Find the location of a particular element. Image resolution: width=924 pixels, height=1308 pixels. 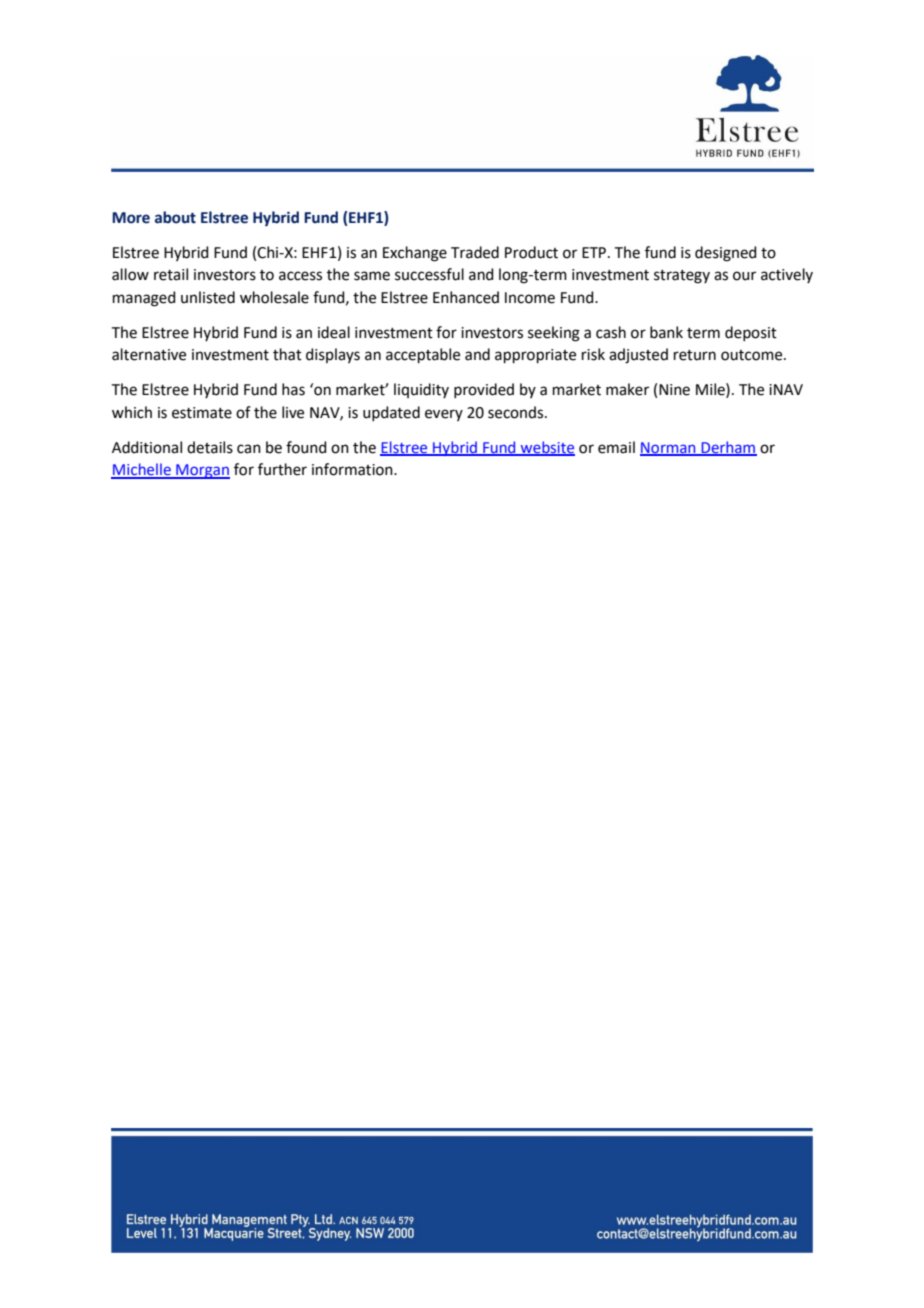

Norman is located at coordinates (669, 448).
